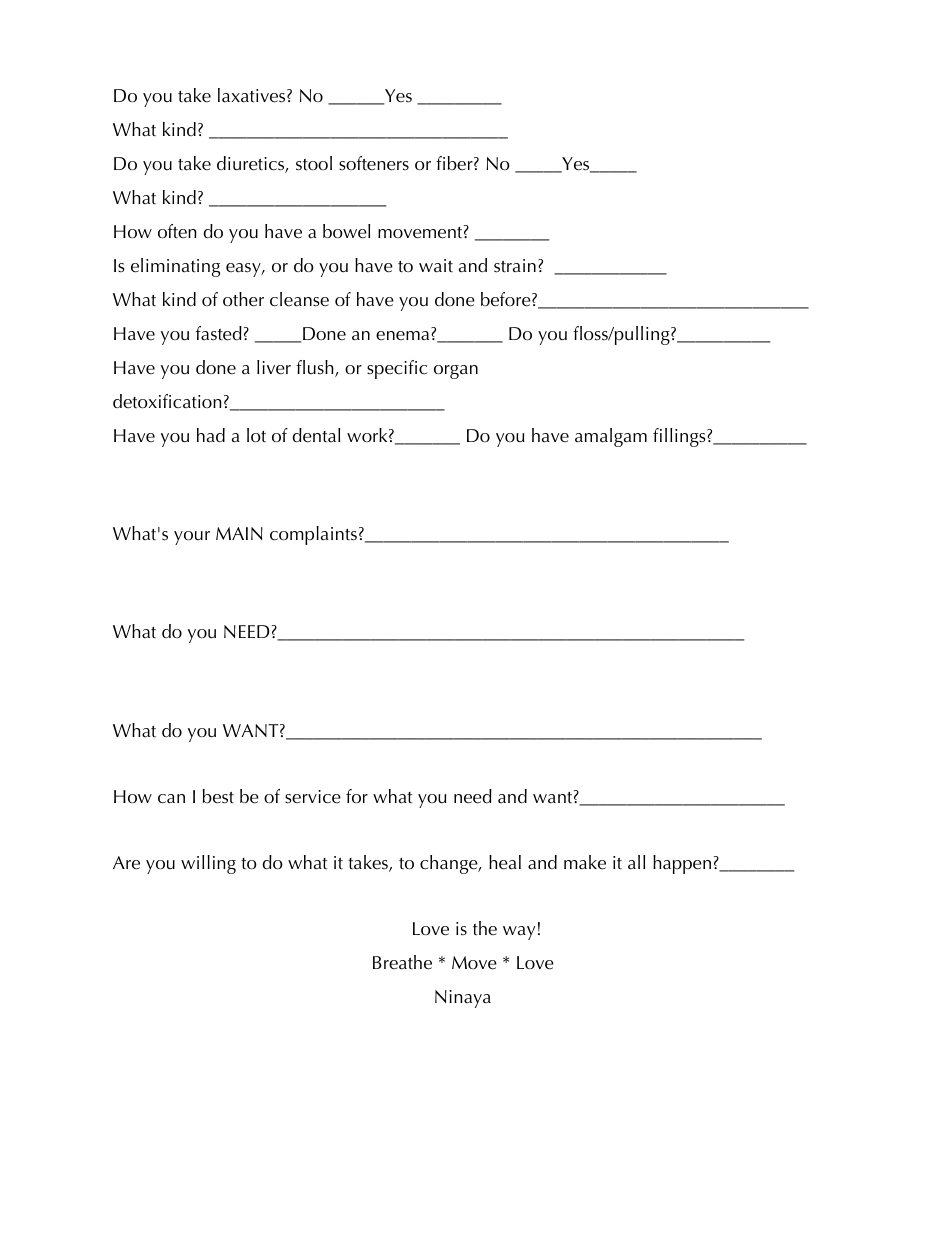  I want to click on bowel, so click(346, 231).
